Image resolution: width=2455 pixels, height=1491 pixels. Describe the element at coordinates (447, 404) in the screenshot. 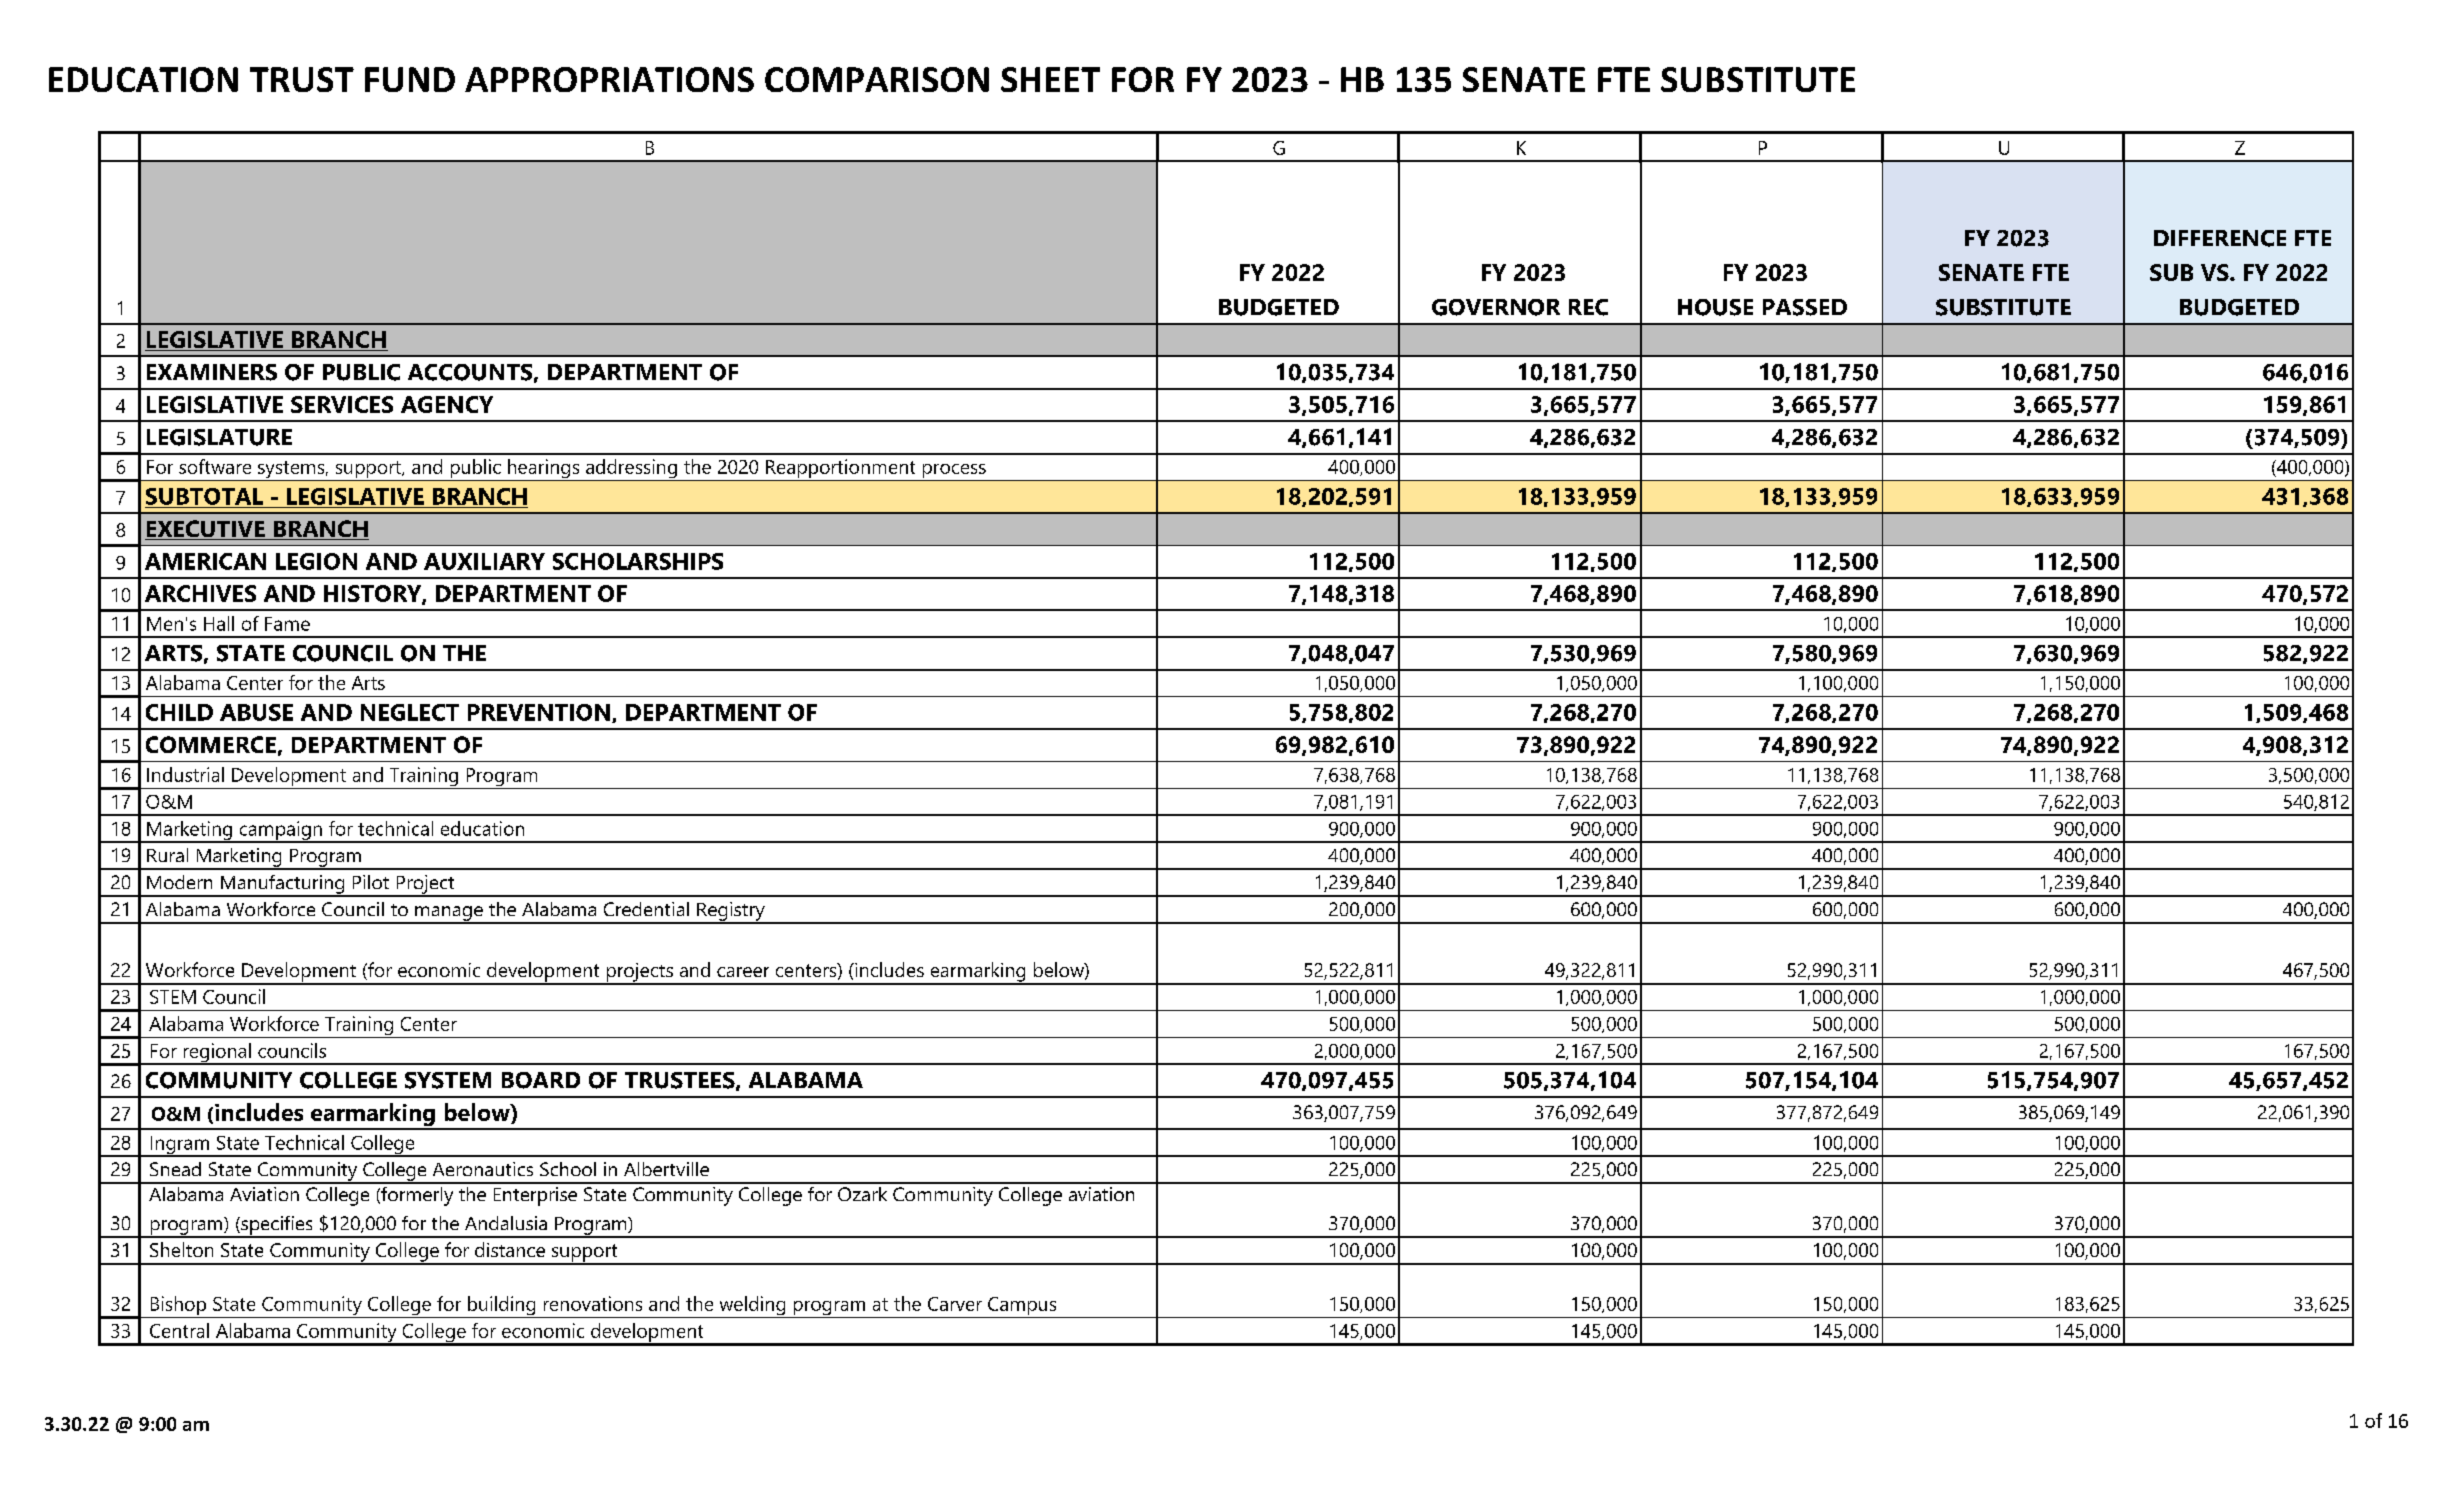

I see `AGENCY` at that location.
